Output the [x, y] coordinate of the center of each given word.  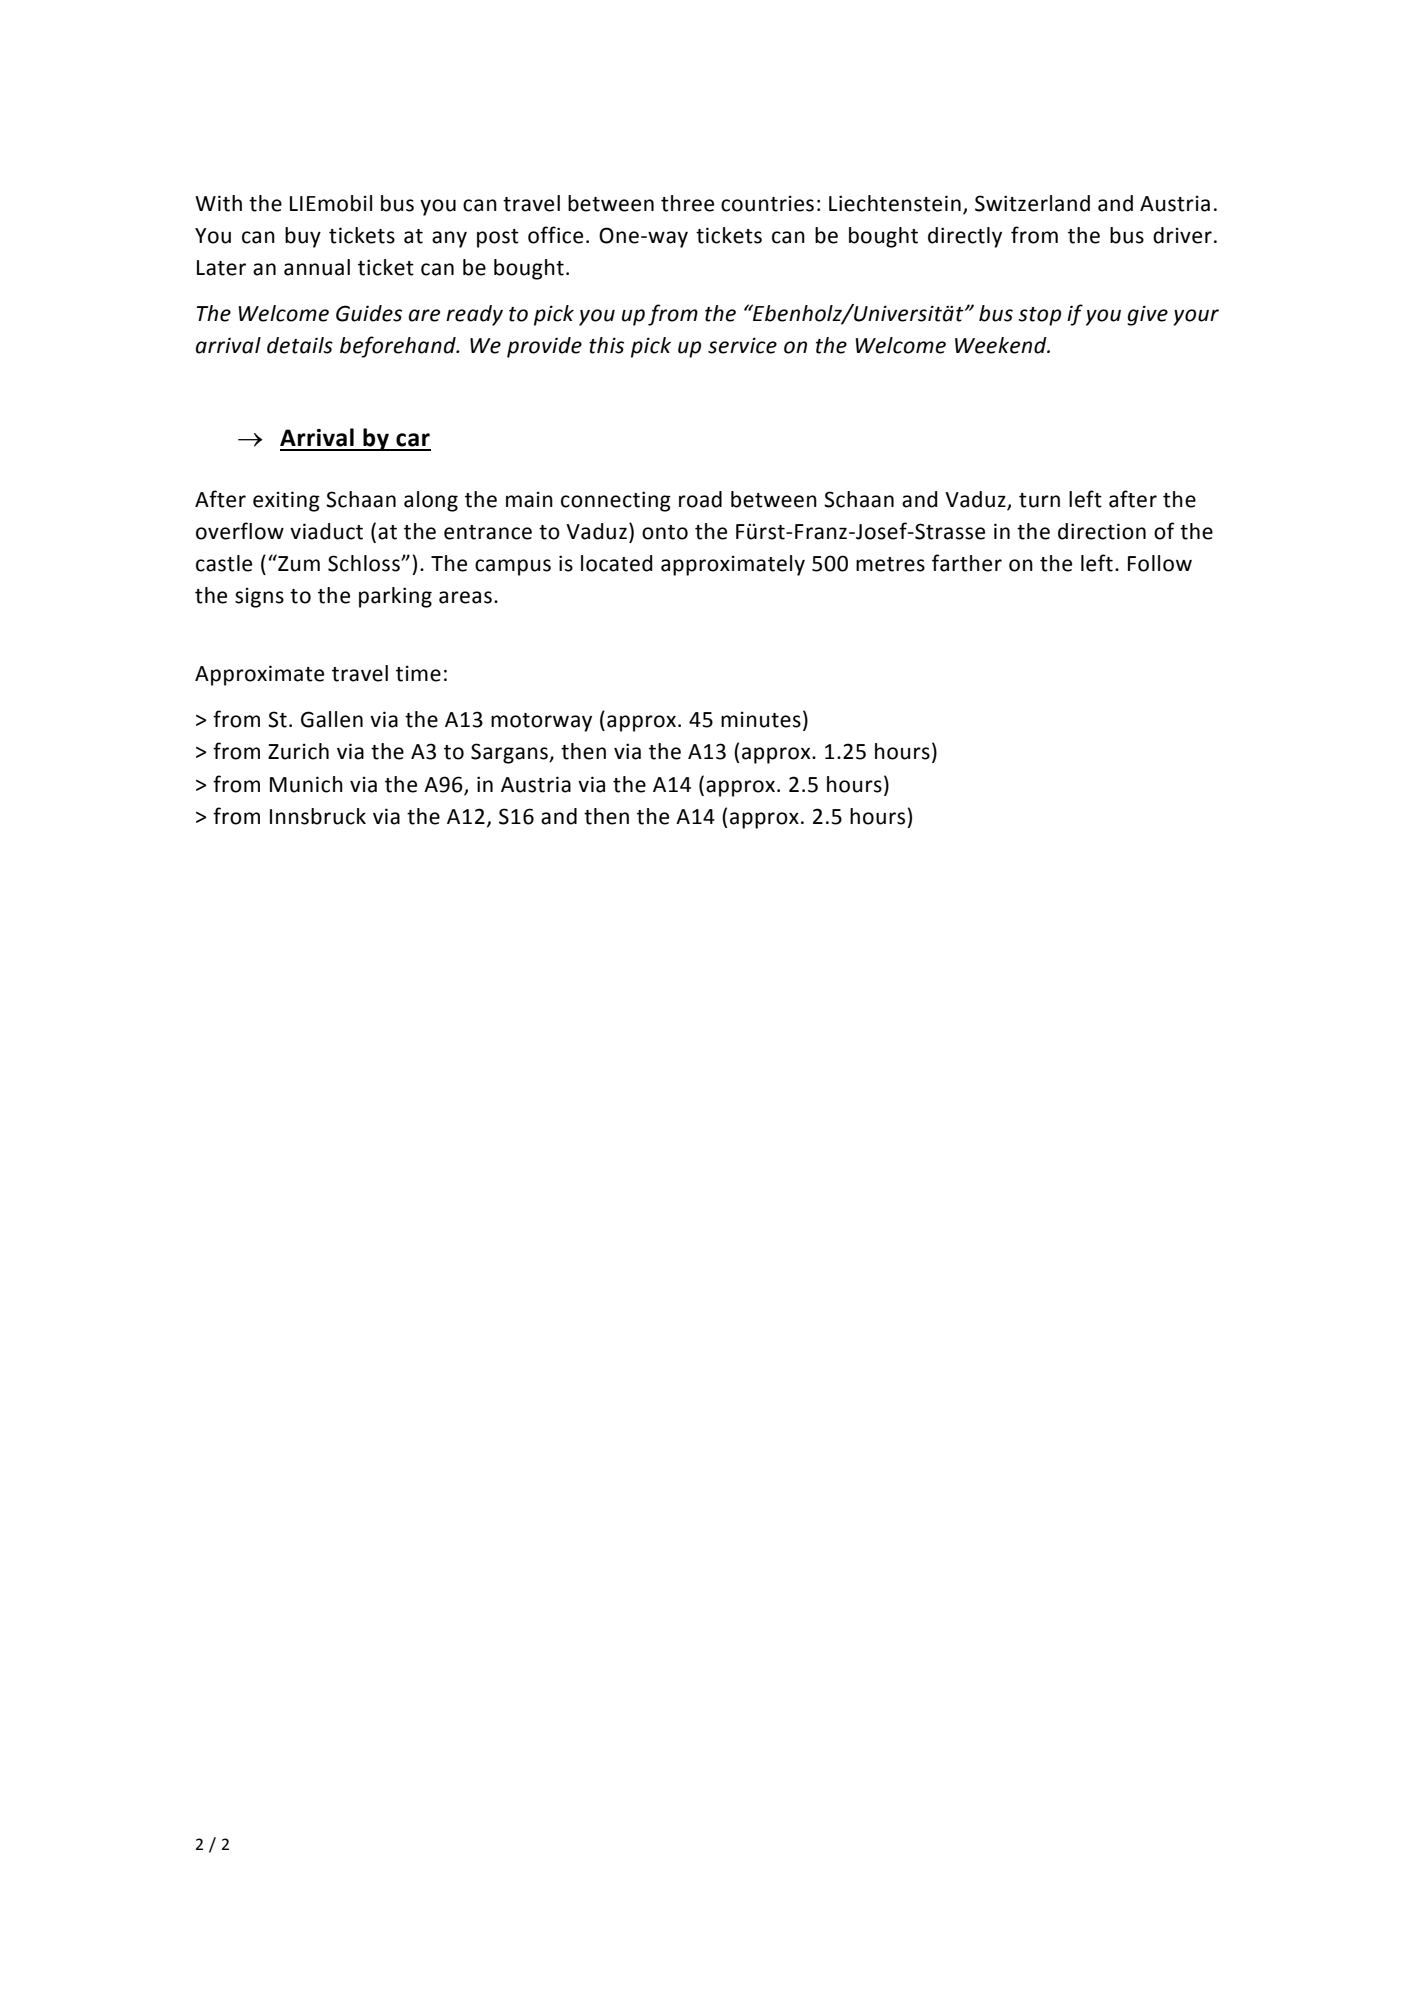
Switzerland [1032, 203]
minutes [761, 719]
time [418, 673]
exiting [286, 501]
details [300, 345]
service [742, 345]
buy [303, 237]
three [687, 203]
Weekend [1002, 345]
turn [1039, 500]
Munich [306, 784]
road [700, 499]
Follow [1160, 563]
